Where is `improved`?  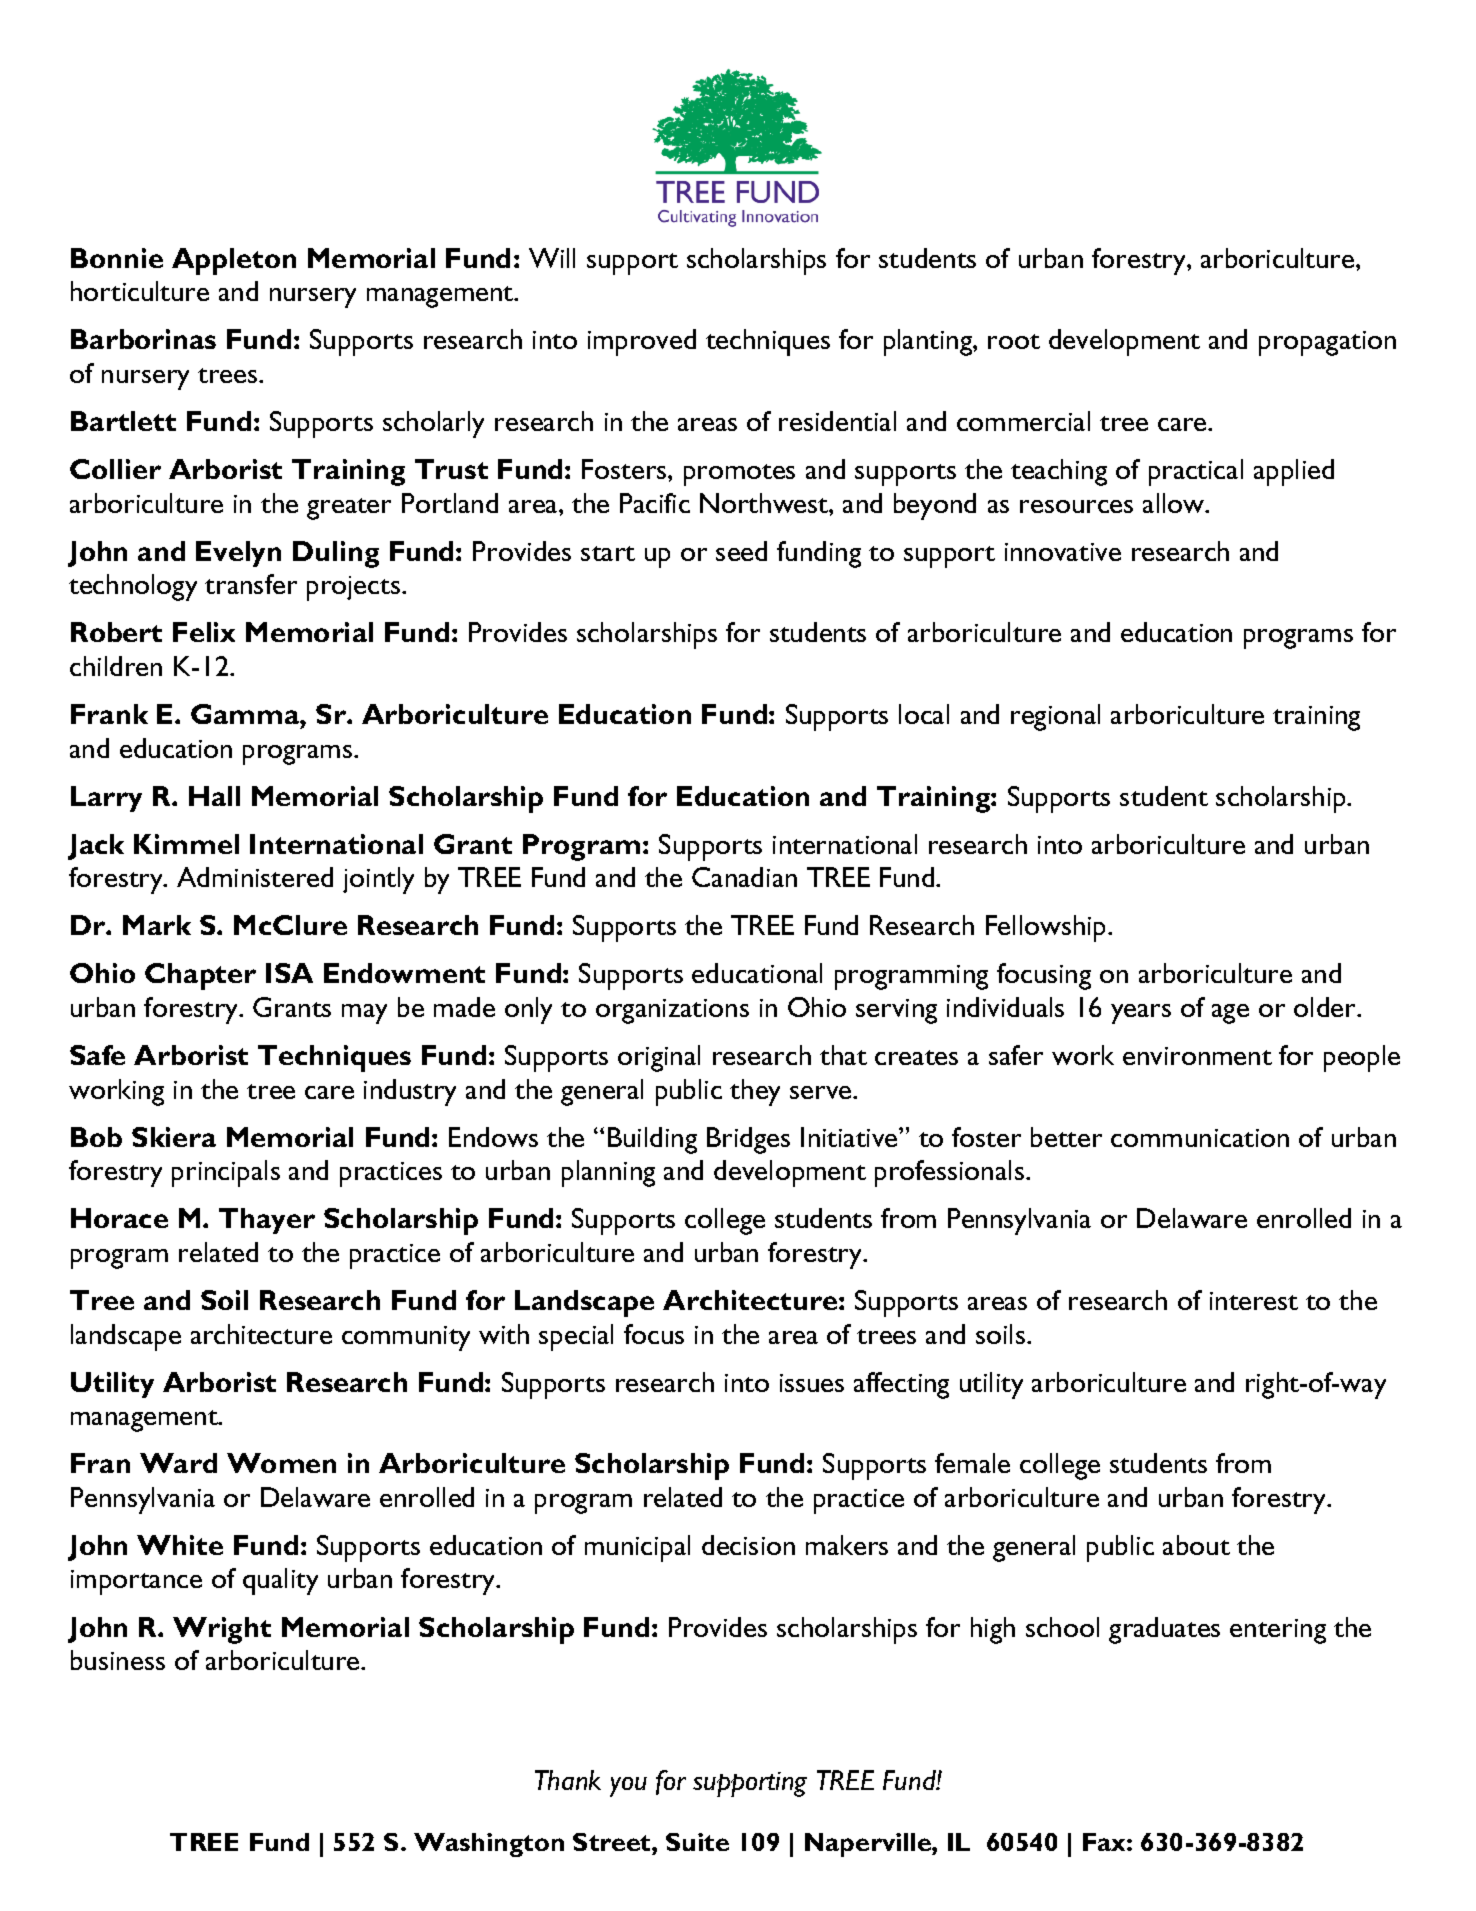
improved is located at coordinates (642, 342).
